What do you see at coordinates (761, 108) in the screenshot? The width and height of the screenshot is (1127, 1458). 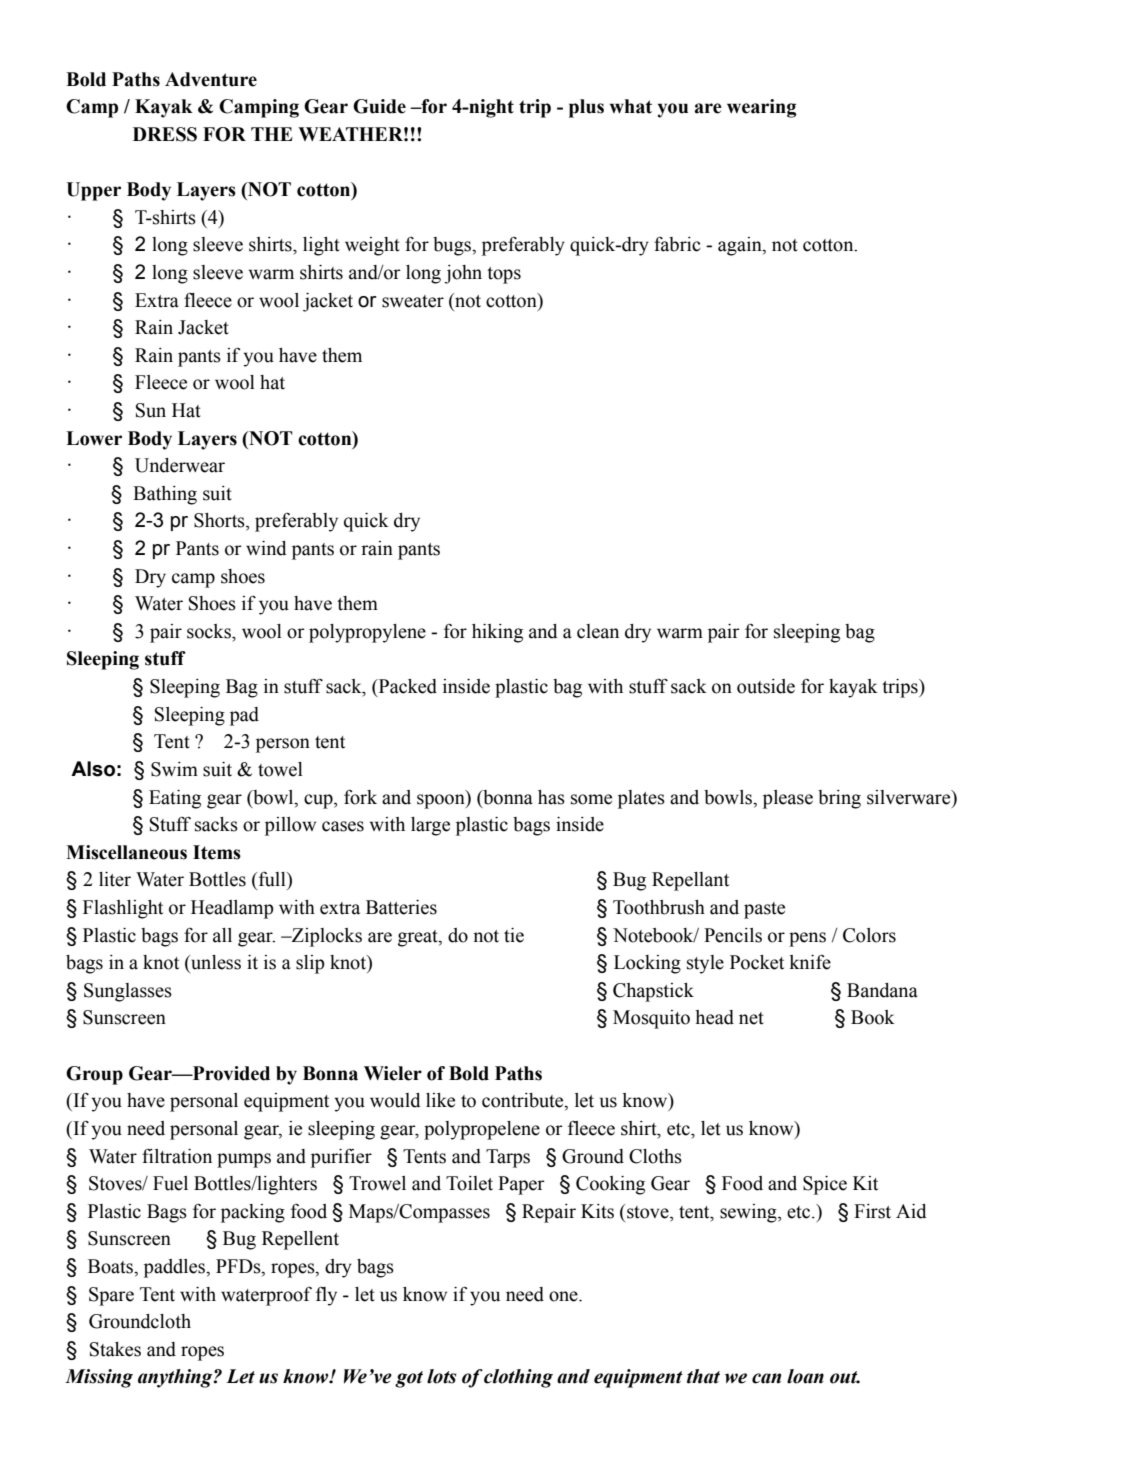 I see `wearing` at bounding box center [761, 108].
